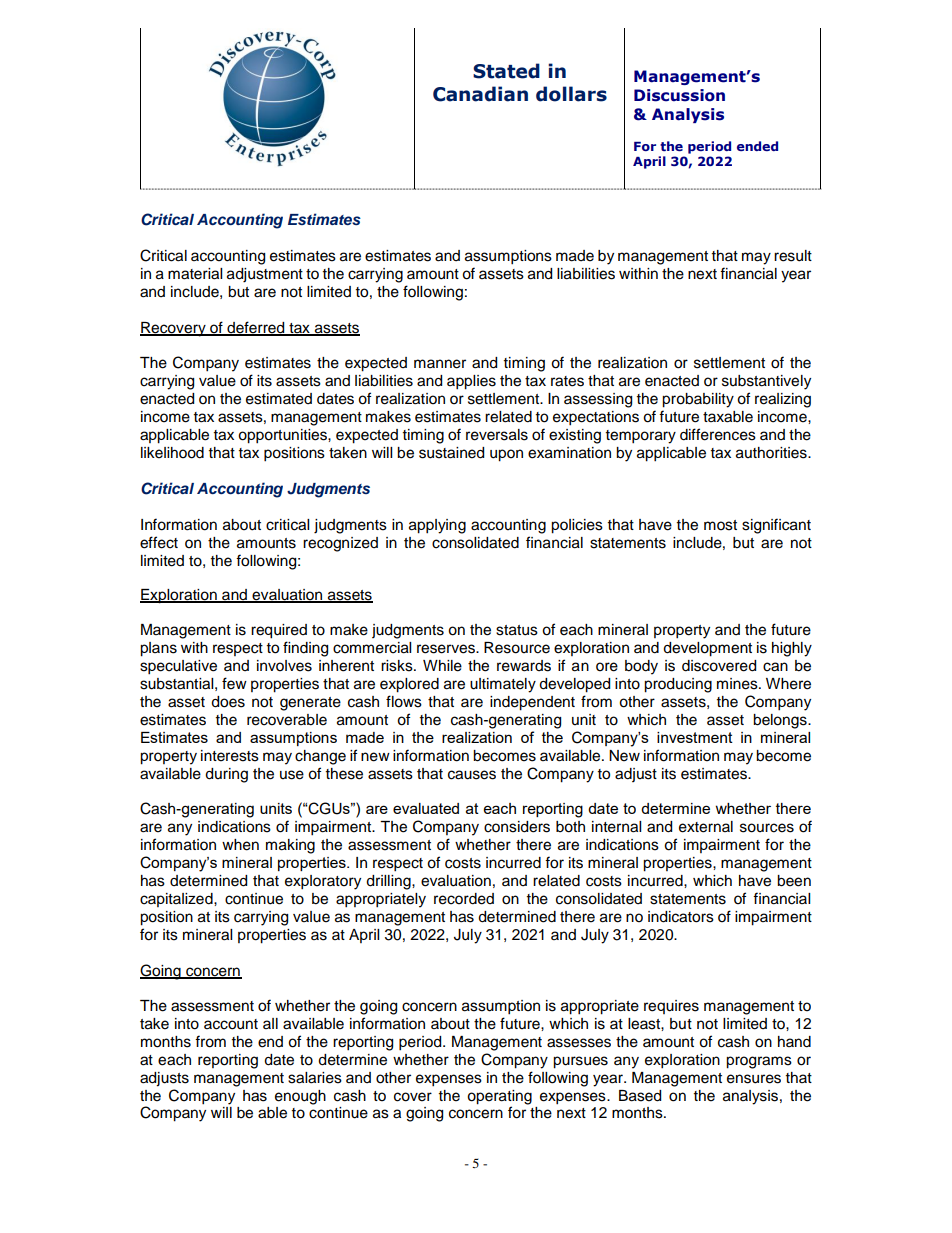 The height and width of the page is (1233, 952). I want to click on Discussion, so click(679, 95).
